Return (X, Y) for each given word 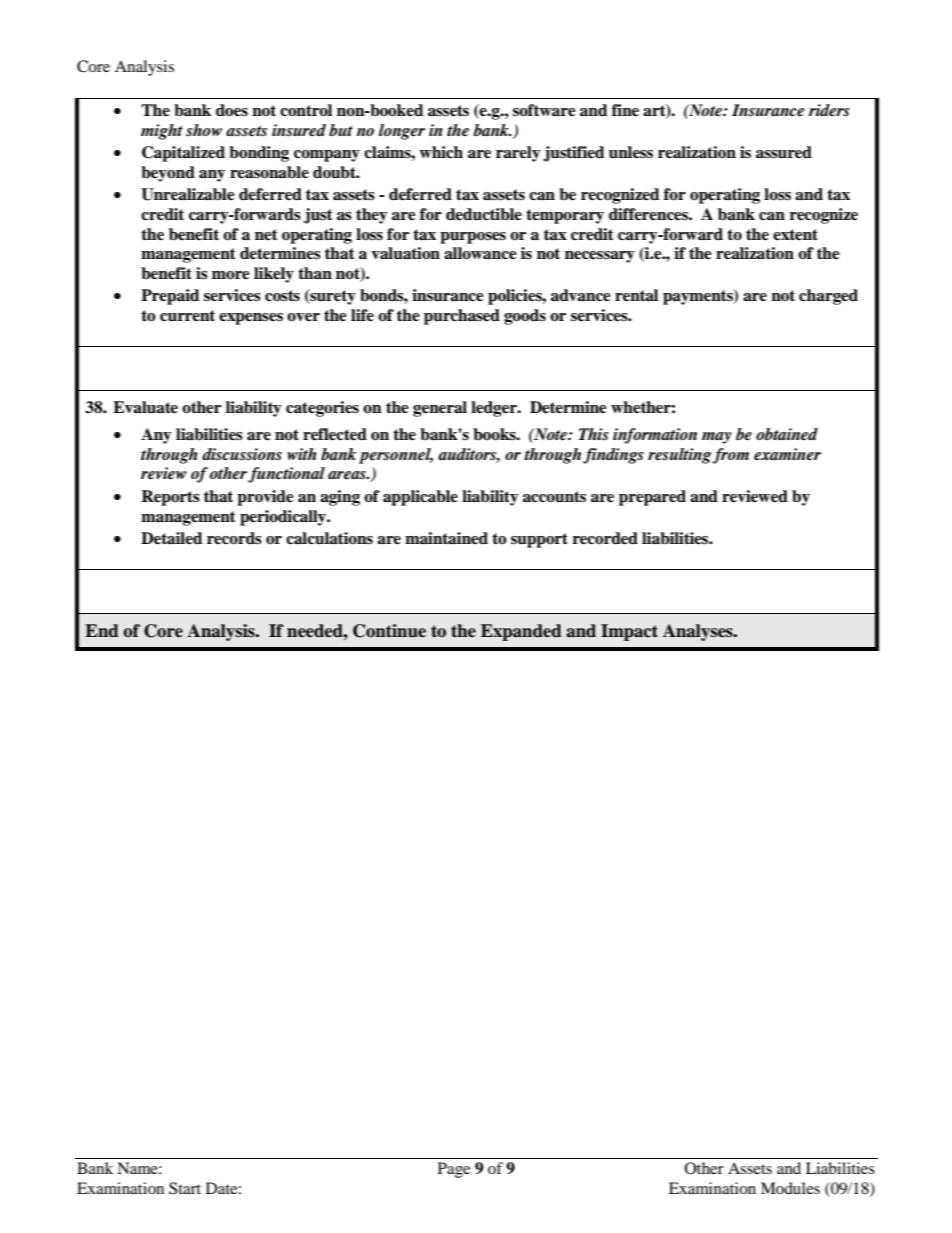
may (716, 438)
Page (454, 1170)
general (440, 409)
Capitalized (183, 154)
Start (185, 1188)
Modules (790, 1188)
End (102, 631)
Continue (389, 631)
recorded (605, 538)
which (441, 152)
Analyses (699, 632)
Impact (629, 632)
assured (784, 152)
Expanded (521, 632)
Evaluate (145, 407)
